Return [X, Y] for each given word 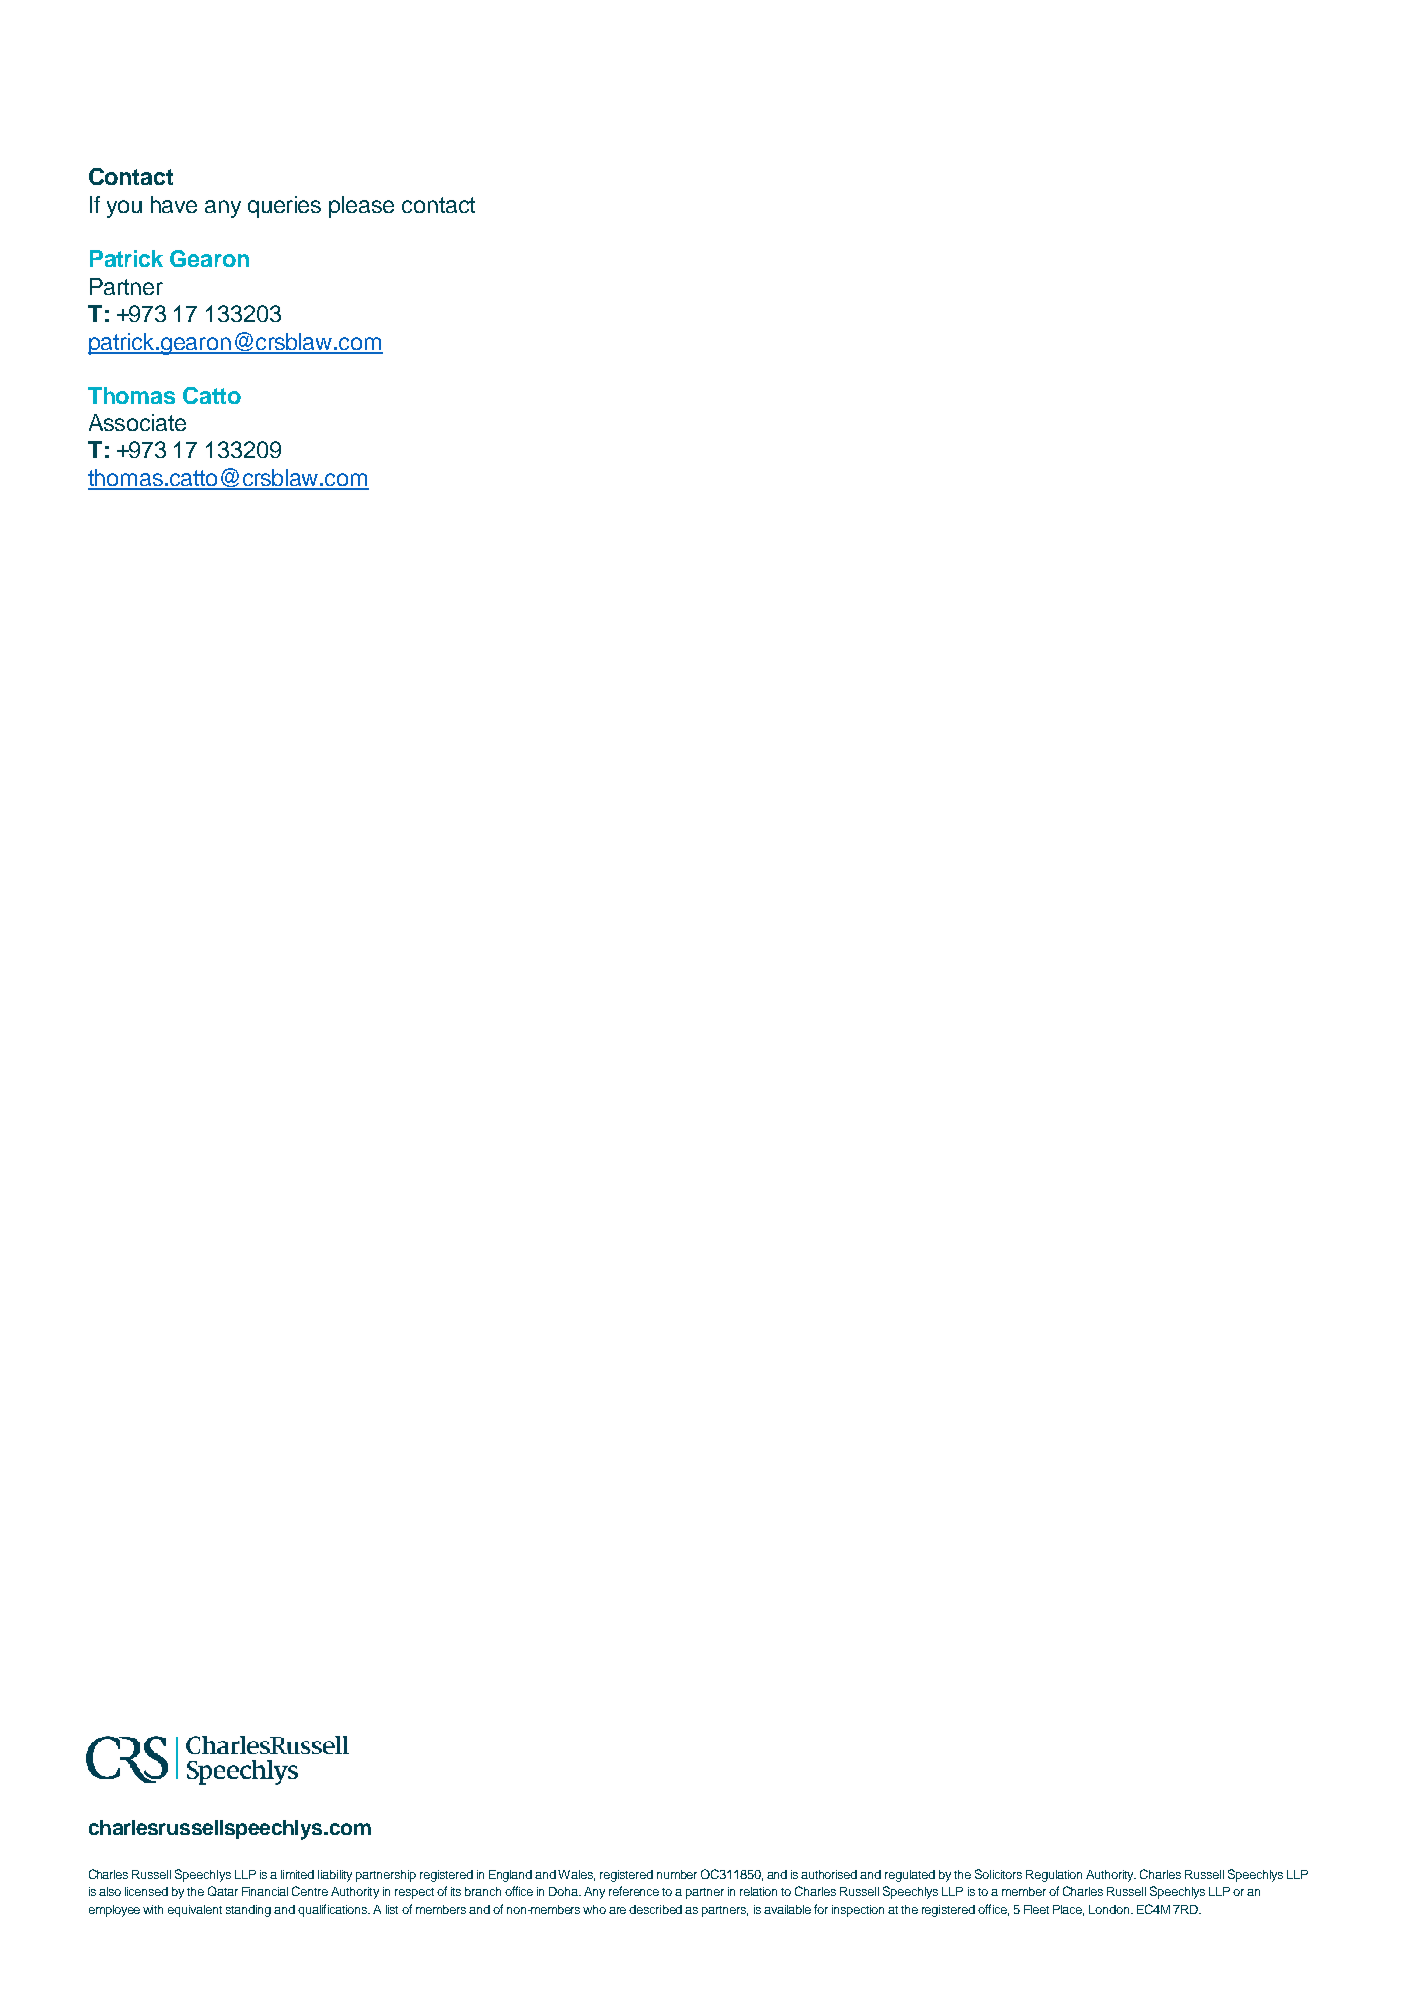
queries [284, 207]
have [174, 204]
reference [634, 1891]
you [124, 209]
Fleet [1036, 1909]
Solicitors [998, 1874]
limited [297, 1874]
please [361, 207]
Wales [576, 1875]
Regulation [1054, 1876]
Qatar [223, 1891]
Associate [137, 422]
